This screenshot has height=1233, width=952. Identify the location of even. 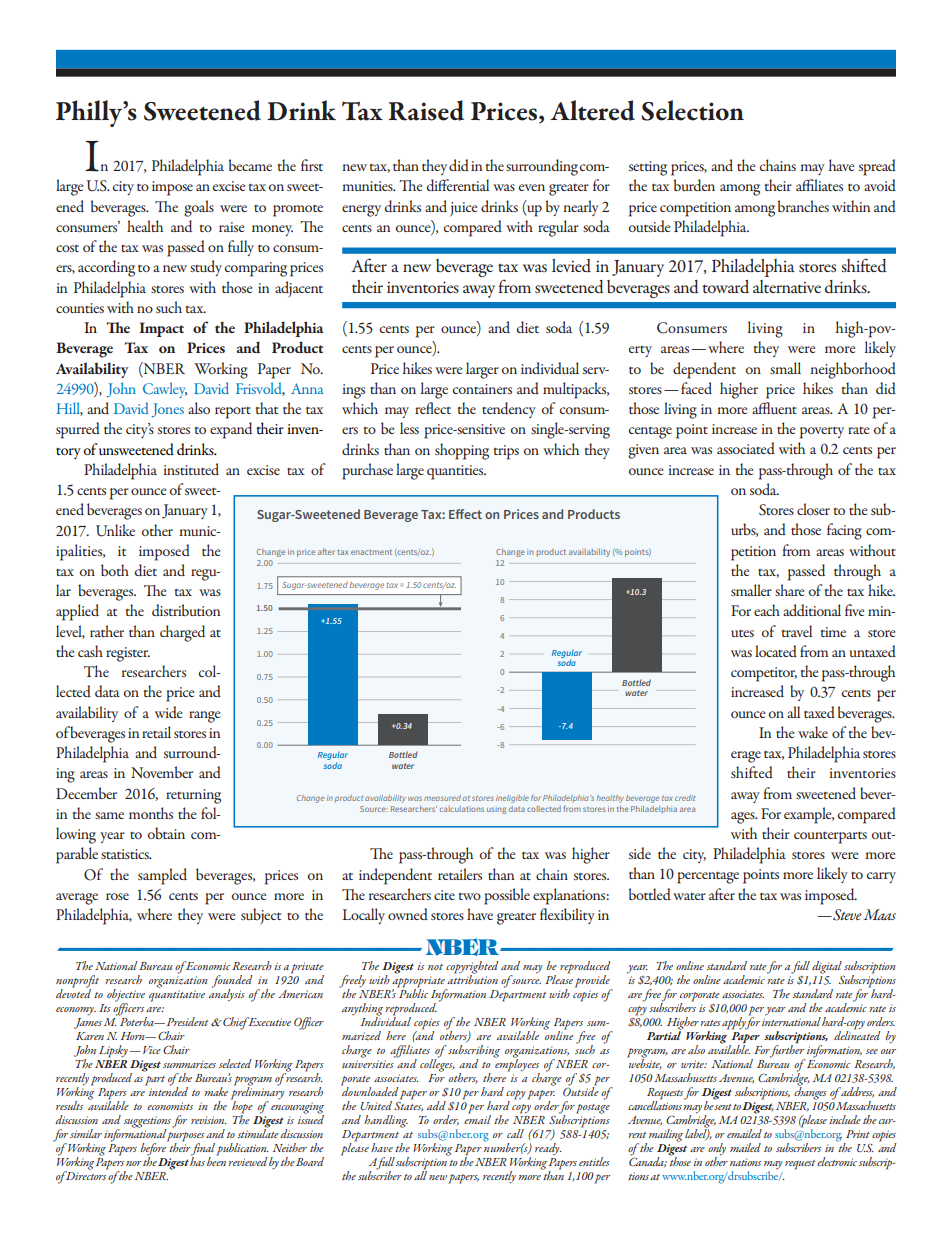
(532, 187).
